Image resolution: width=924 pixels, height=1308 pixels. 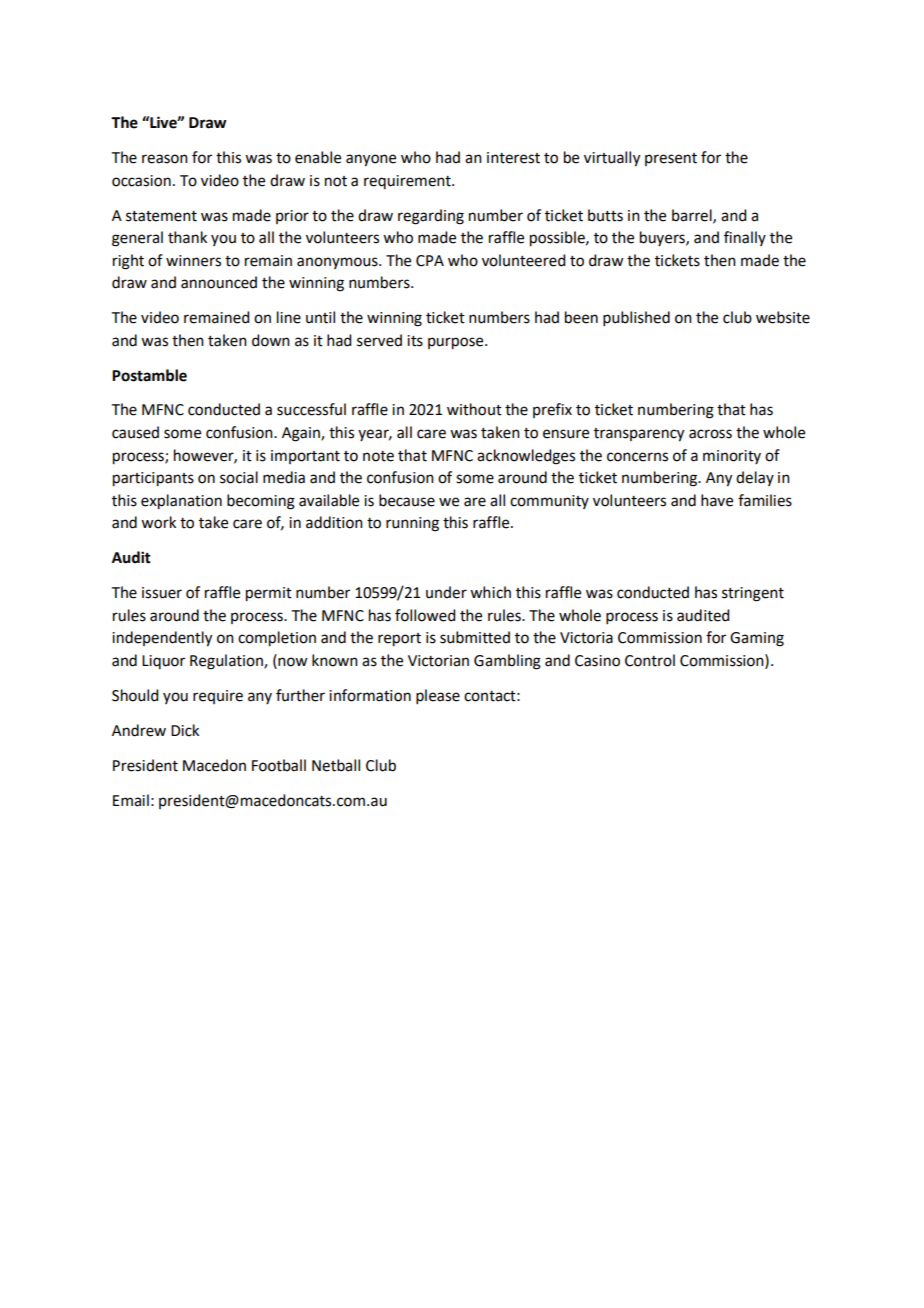 What do you see at coordinates (162, 639) in the page?
I see `independently` at bounding box center [162, 639].
